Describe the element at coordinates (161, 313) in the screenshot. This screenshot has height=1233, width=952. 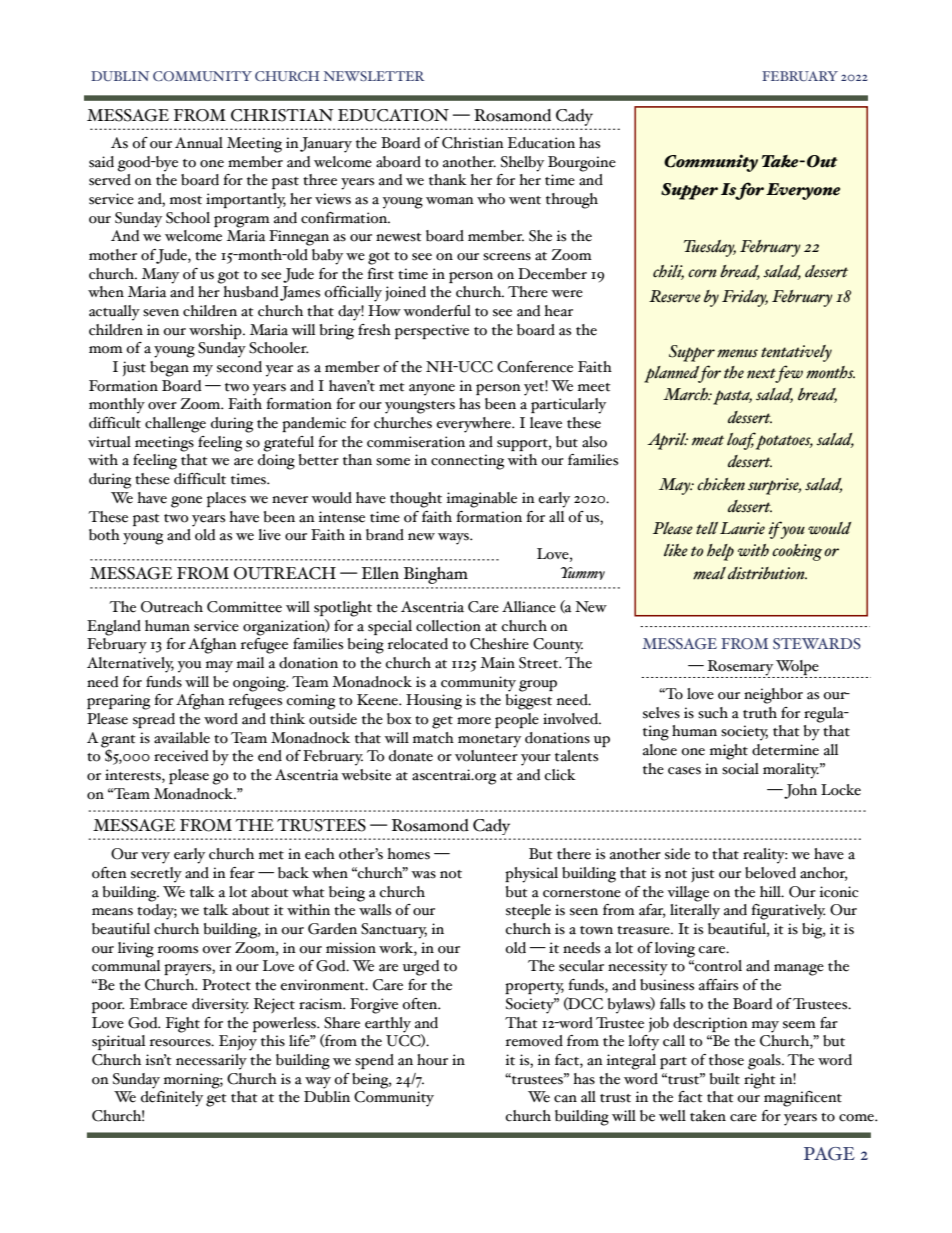
I see `seven` at that location.
